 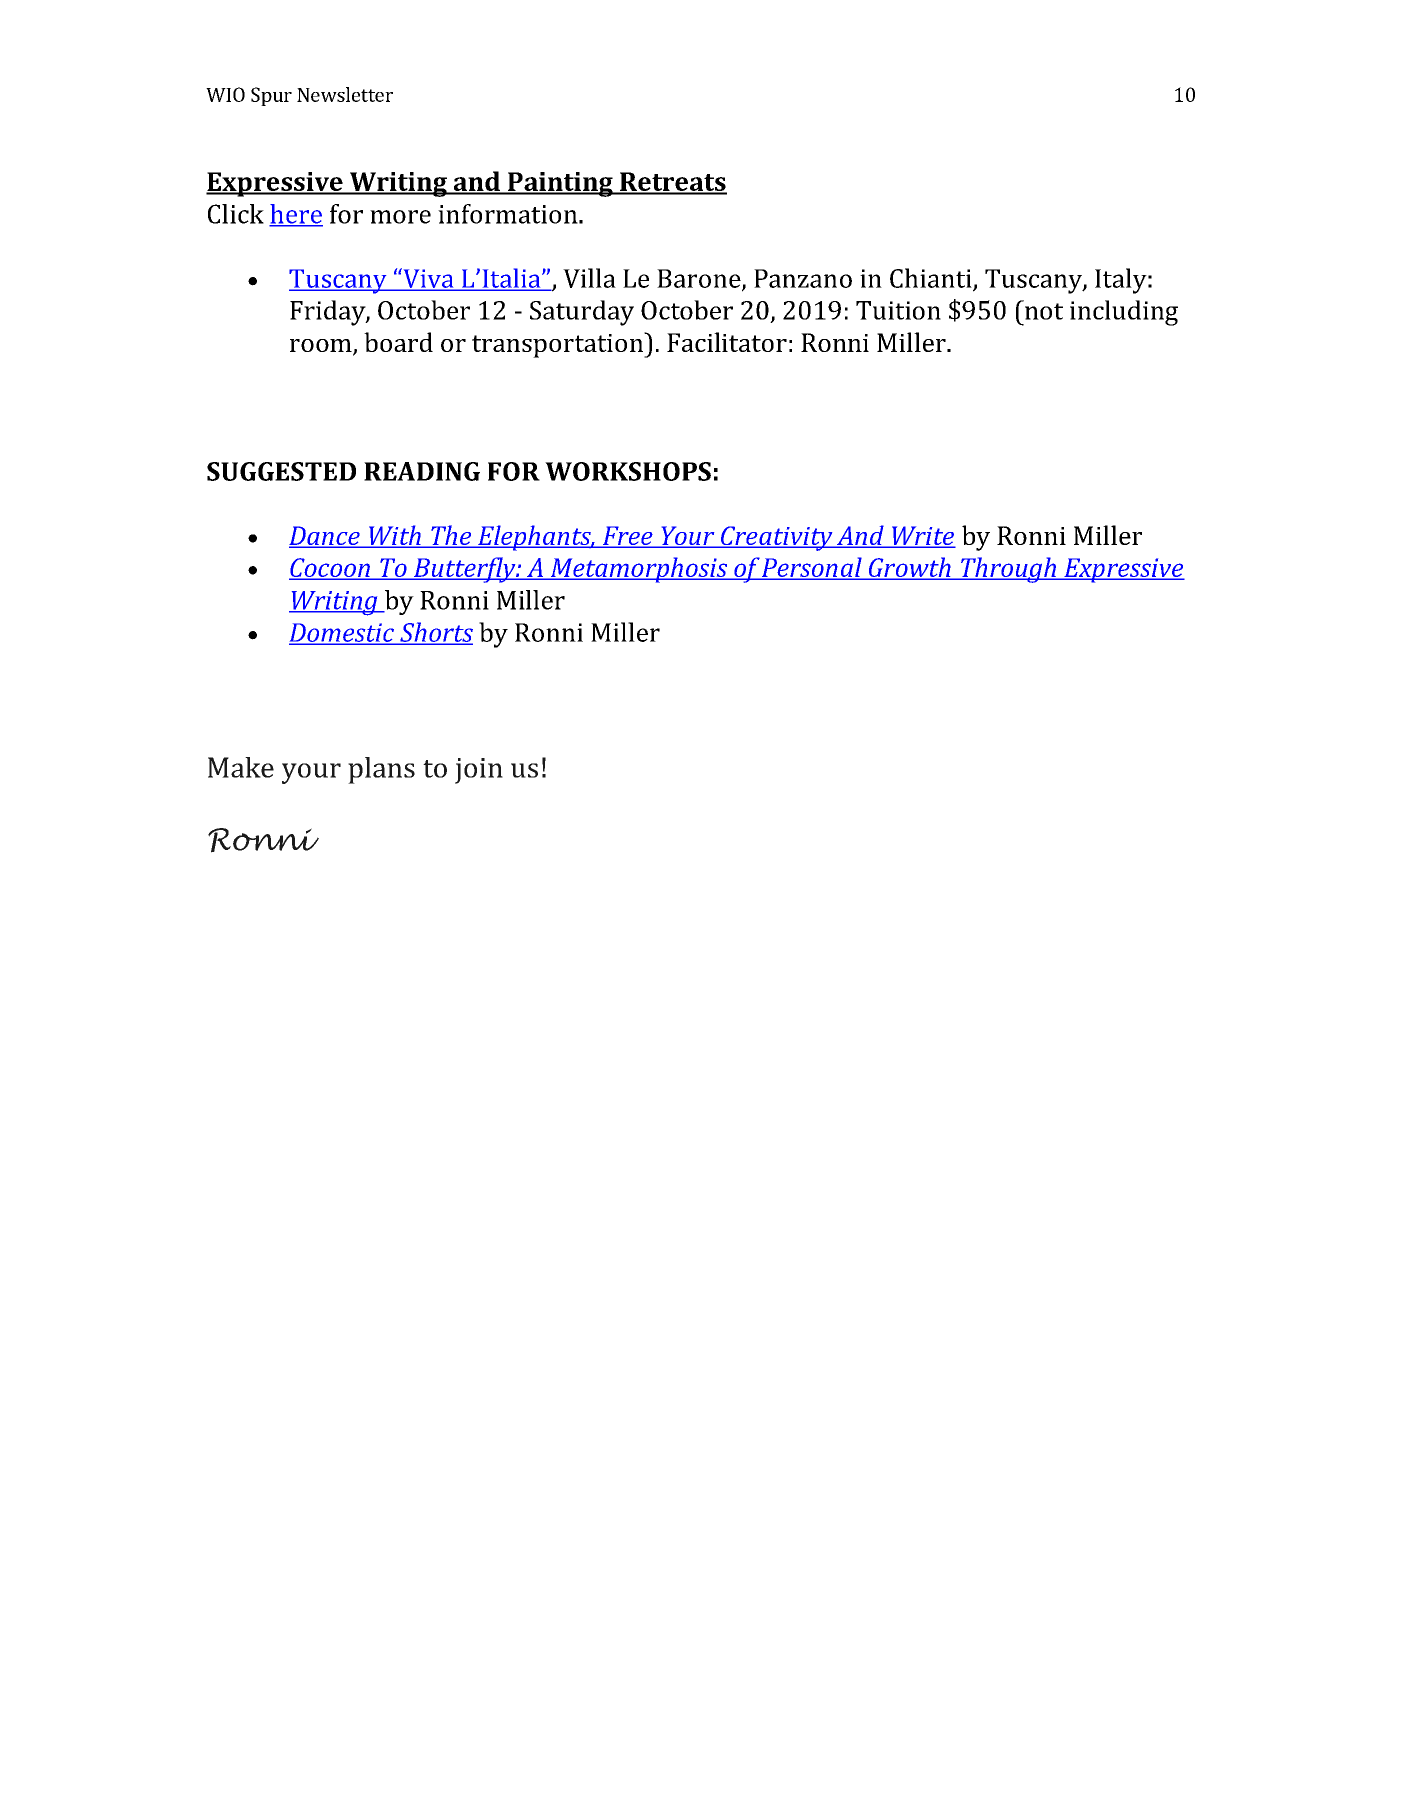 What do you see at coordinates (909, 568) in the document?
I see `Growth` at bounding box center [909, 568].
